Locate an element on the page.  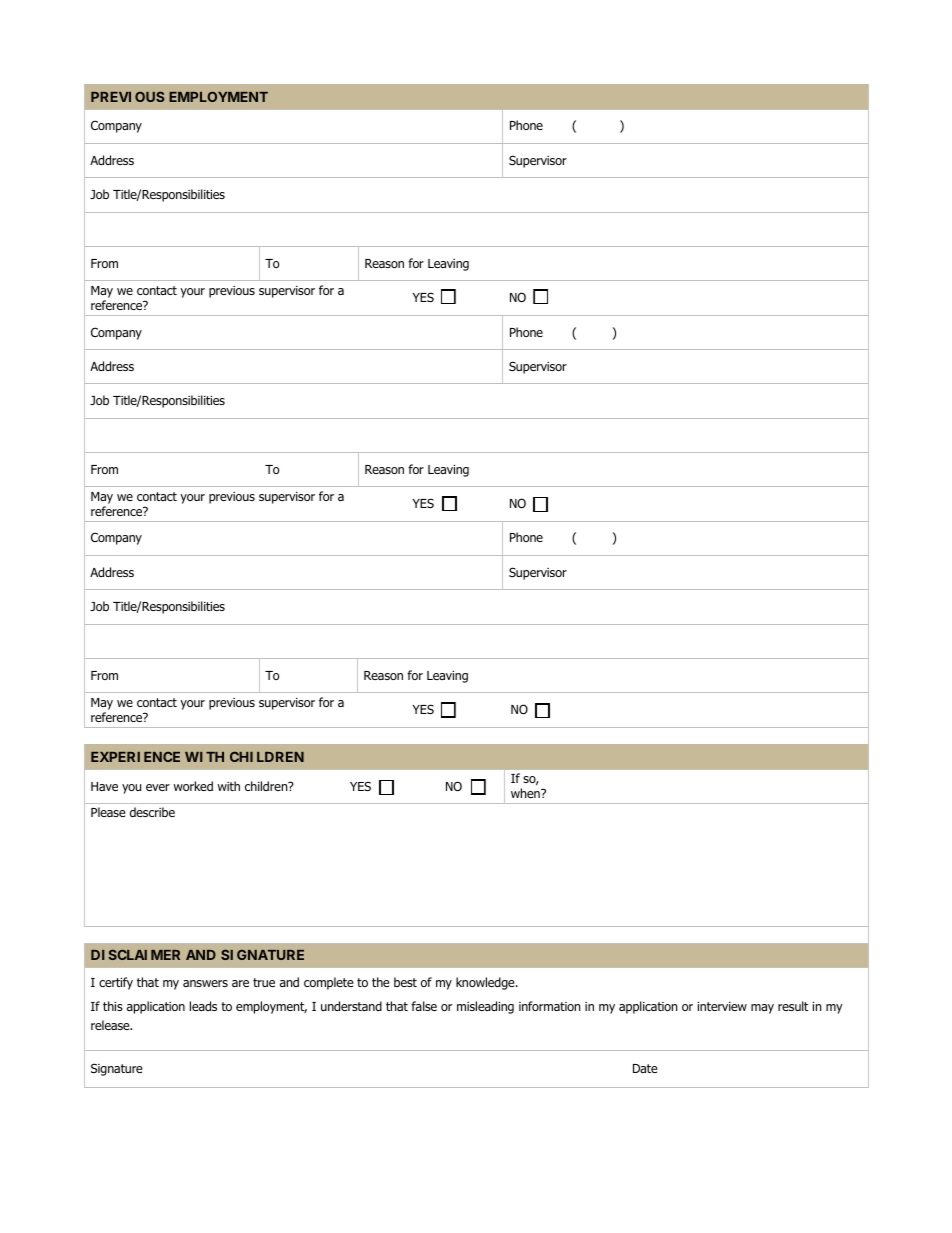
EXPERIENCE is located at coordinates (135, 756).
